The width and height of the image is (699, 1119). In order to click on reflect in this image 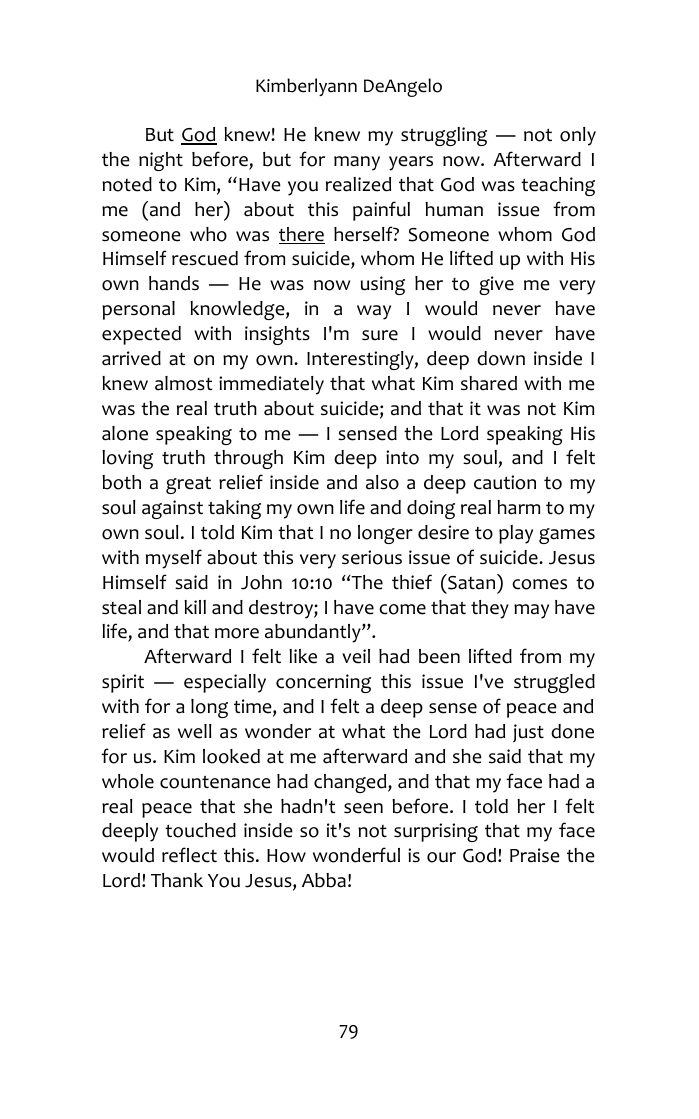, I will do `click(189, 855)`.
